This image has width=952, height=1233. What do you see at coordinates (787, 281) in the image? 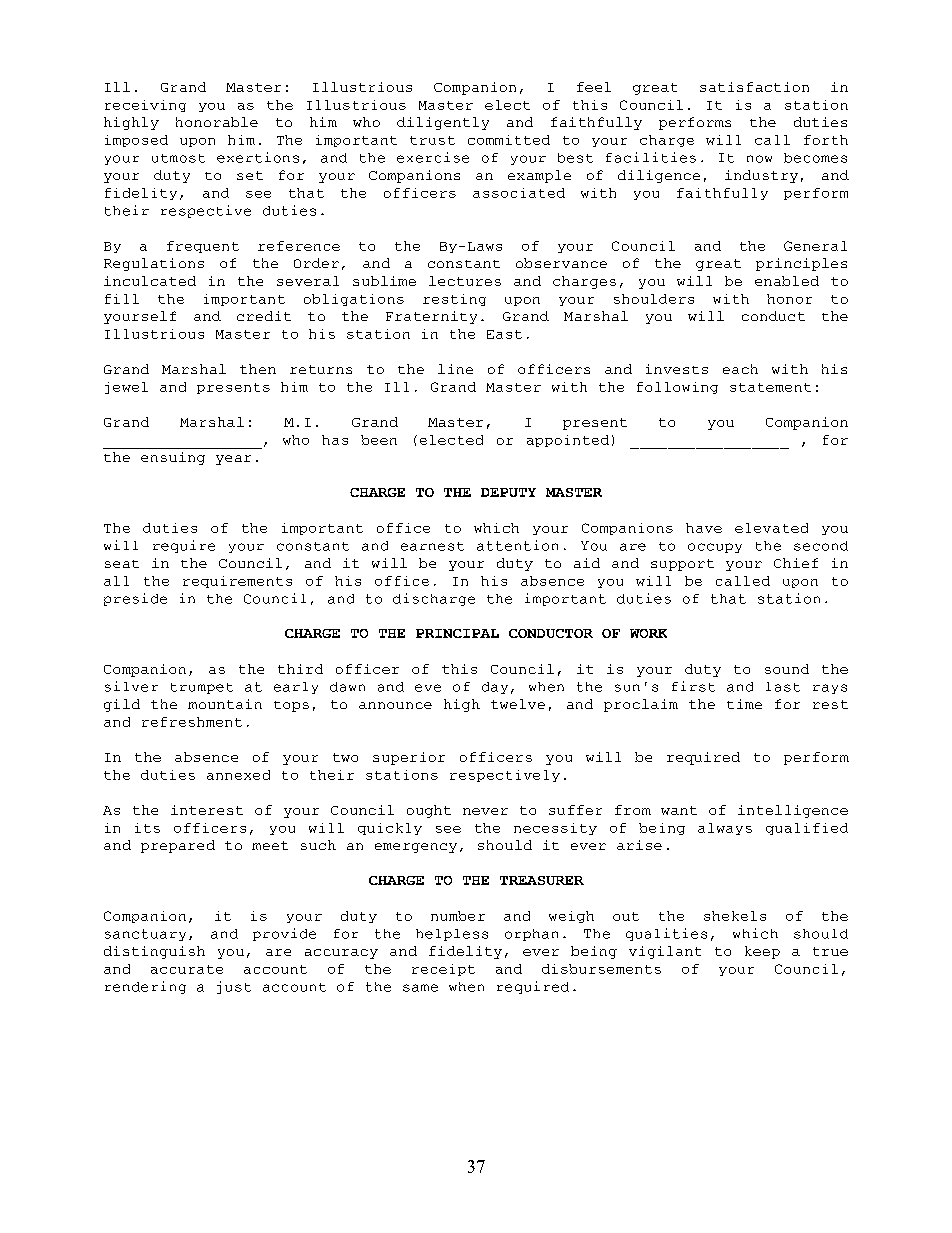
I see `enabled` at bounding box center [787, 281].
